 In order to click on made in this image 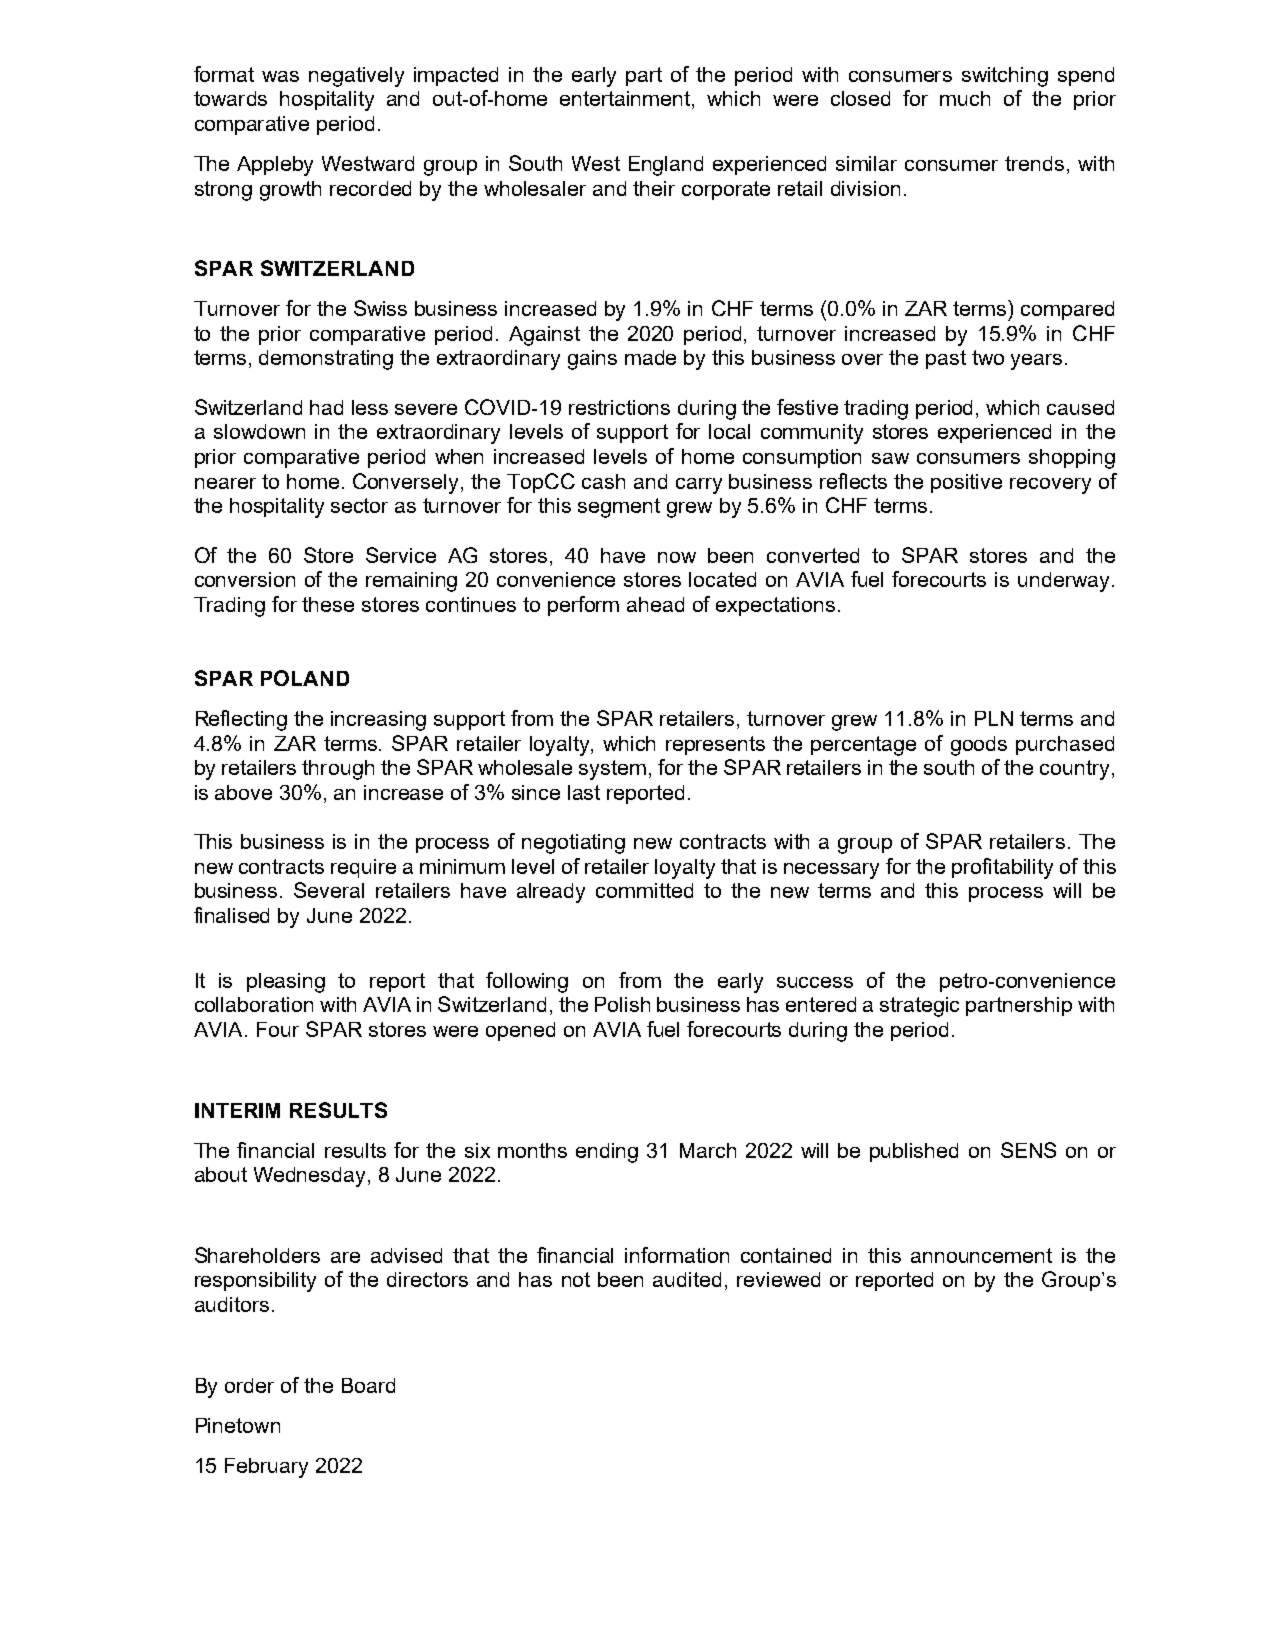, I will do `click(650, 357)`.
